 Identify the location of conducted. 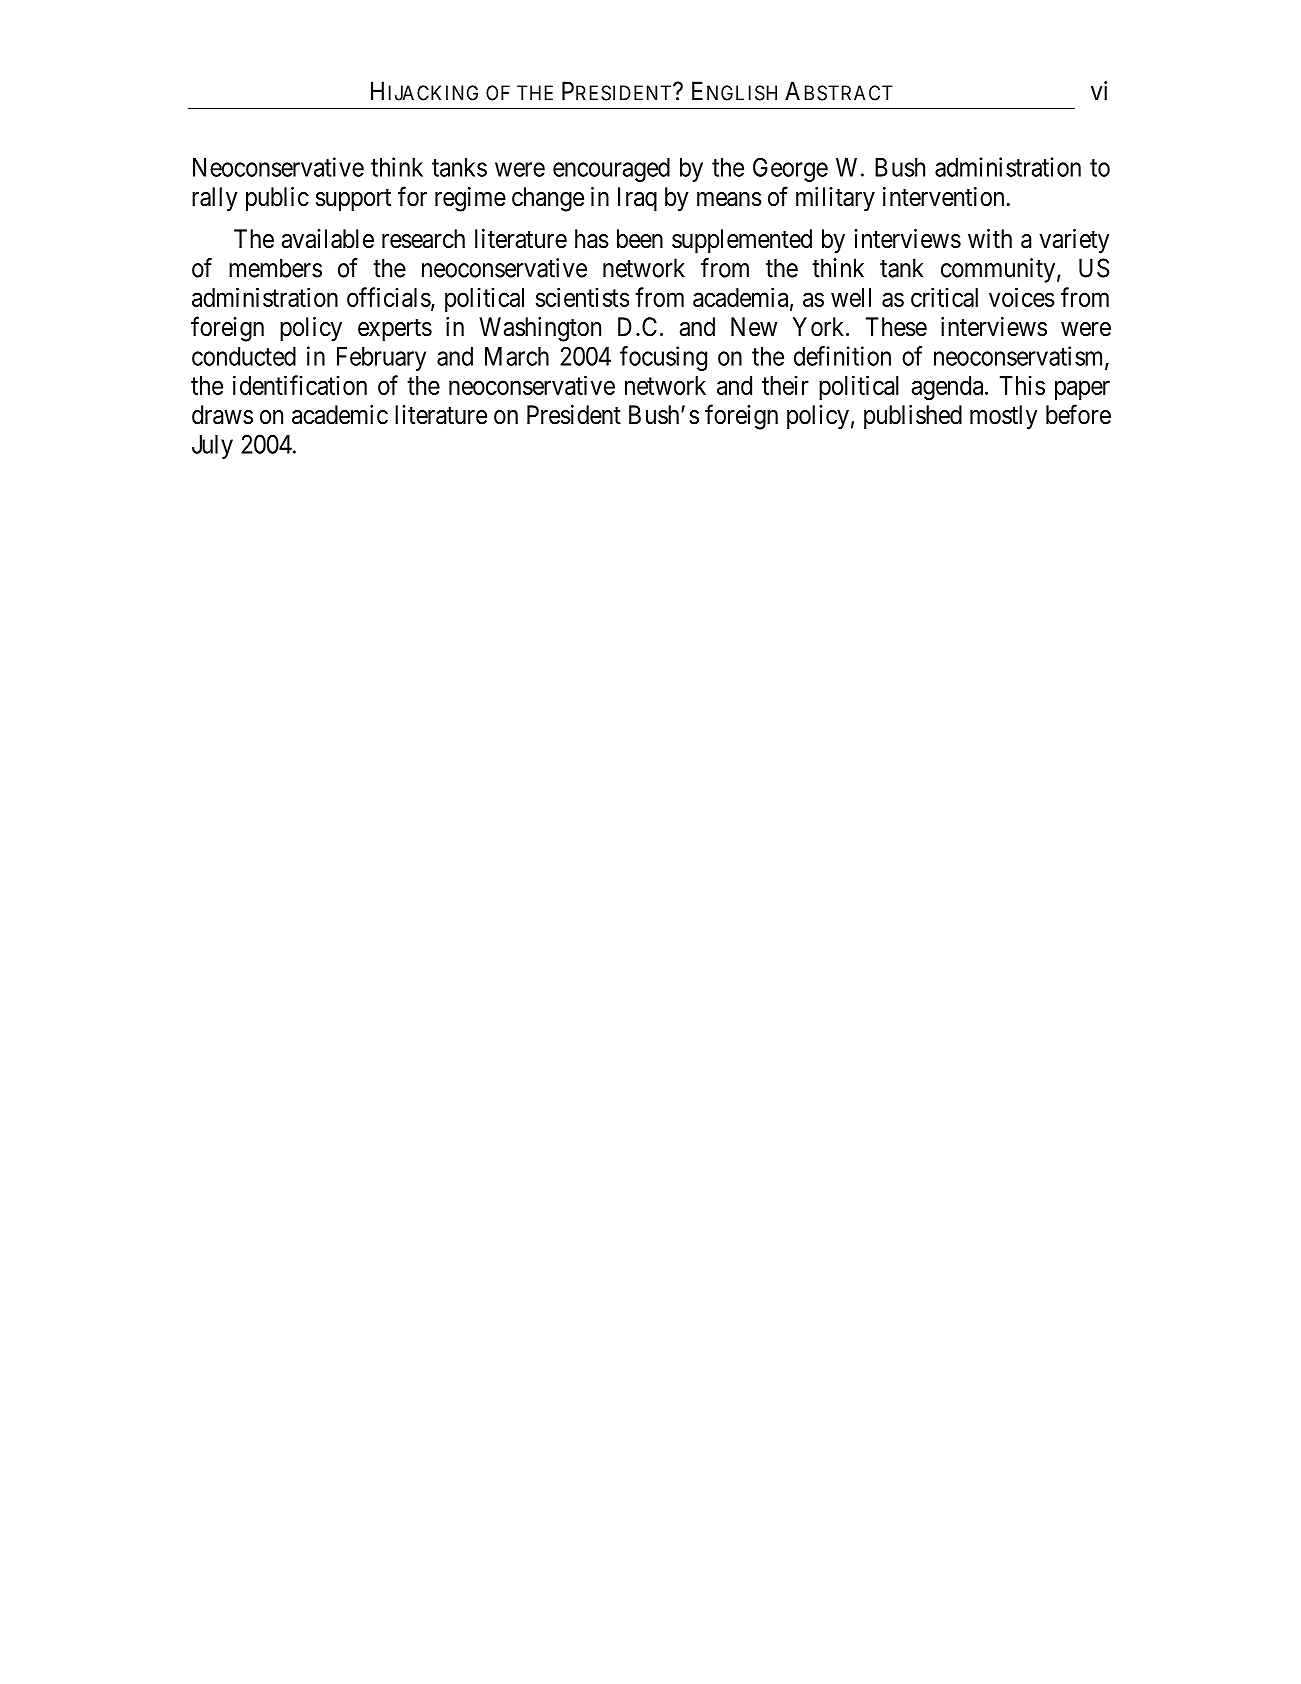
(244, 356).
